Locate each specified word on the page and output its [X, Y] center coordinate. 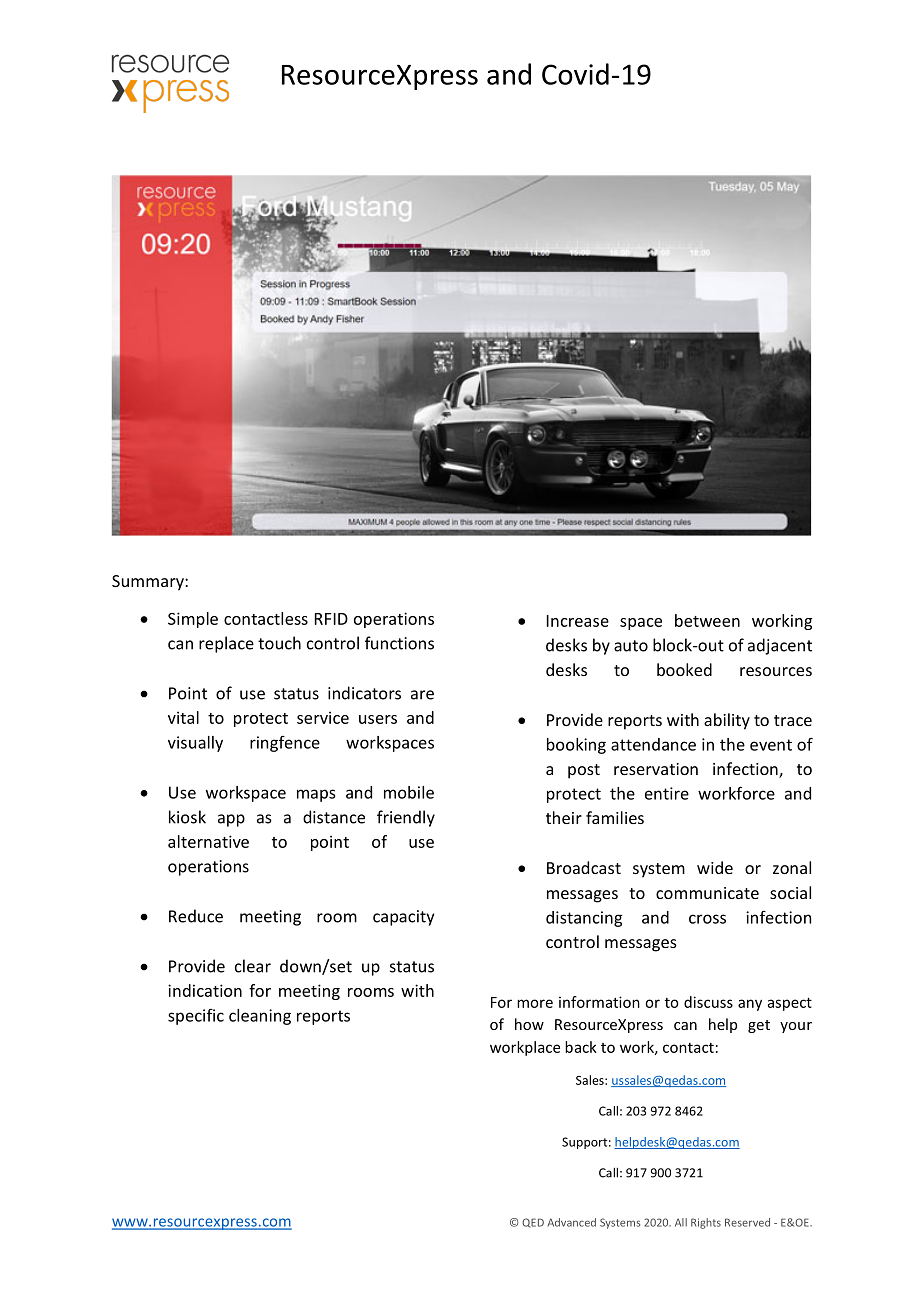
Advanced [572, 1222]
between [707, 620]
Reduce [196, 916]
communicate [707, 893]
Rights [706, 1223]
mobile [409, 792]
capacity [403, 918]
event [771, 745]
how [529, 1024]
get [759, 1026]
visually [195, 744]
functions [399, 643]
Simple [193, 620]
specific [196, 1017]
